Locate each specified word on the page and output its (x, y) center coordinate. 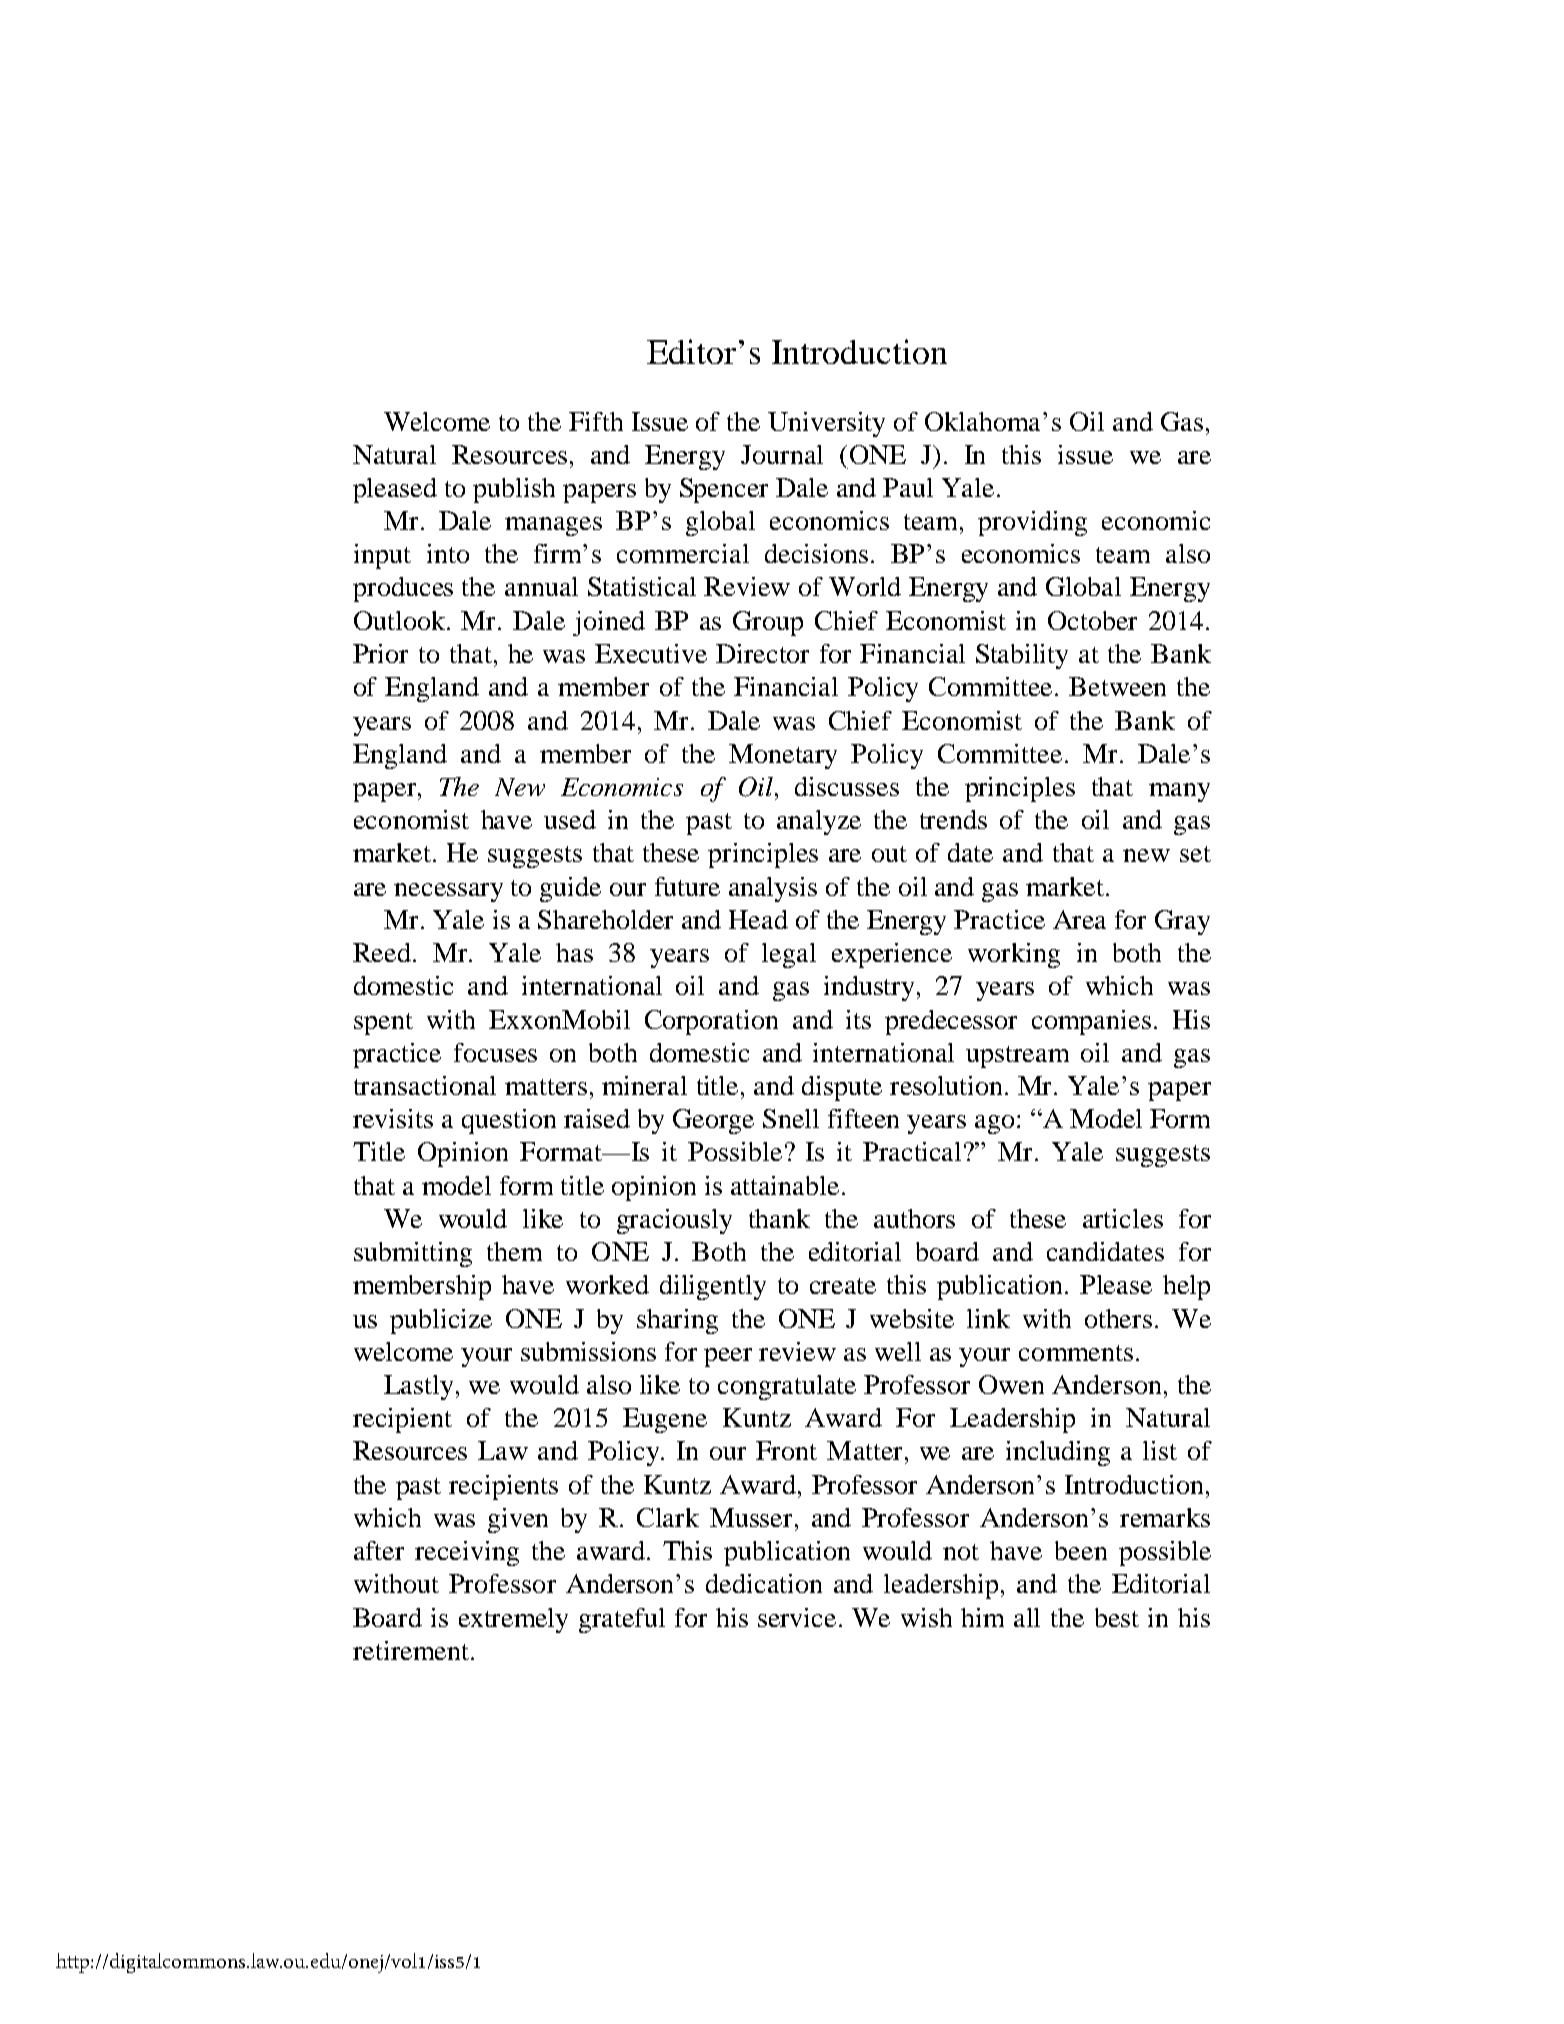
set (1195, 854)
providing (1032, 523)
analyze (819, 822)
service (797, 1617)
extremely (513, 1620)
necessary (448, 892)
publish (514, 490)
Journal (782, 454)
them (514, 1251)
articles (1123, 1218)
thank (779, 1218)
